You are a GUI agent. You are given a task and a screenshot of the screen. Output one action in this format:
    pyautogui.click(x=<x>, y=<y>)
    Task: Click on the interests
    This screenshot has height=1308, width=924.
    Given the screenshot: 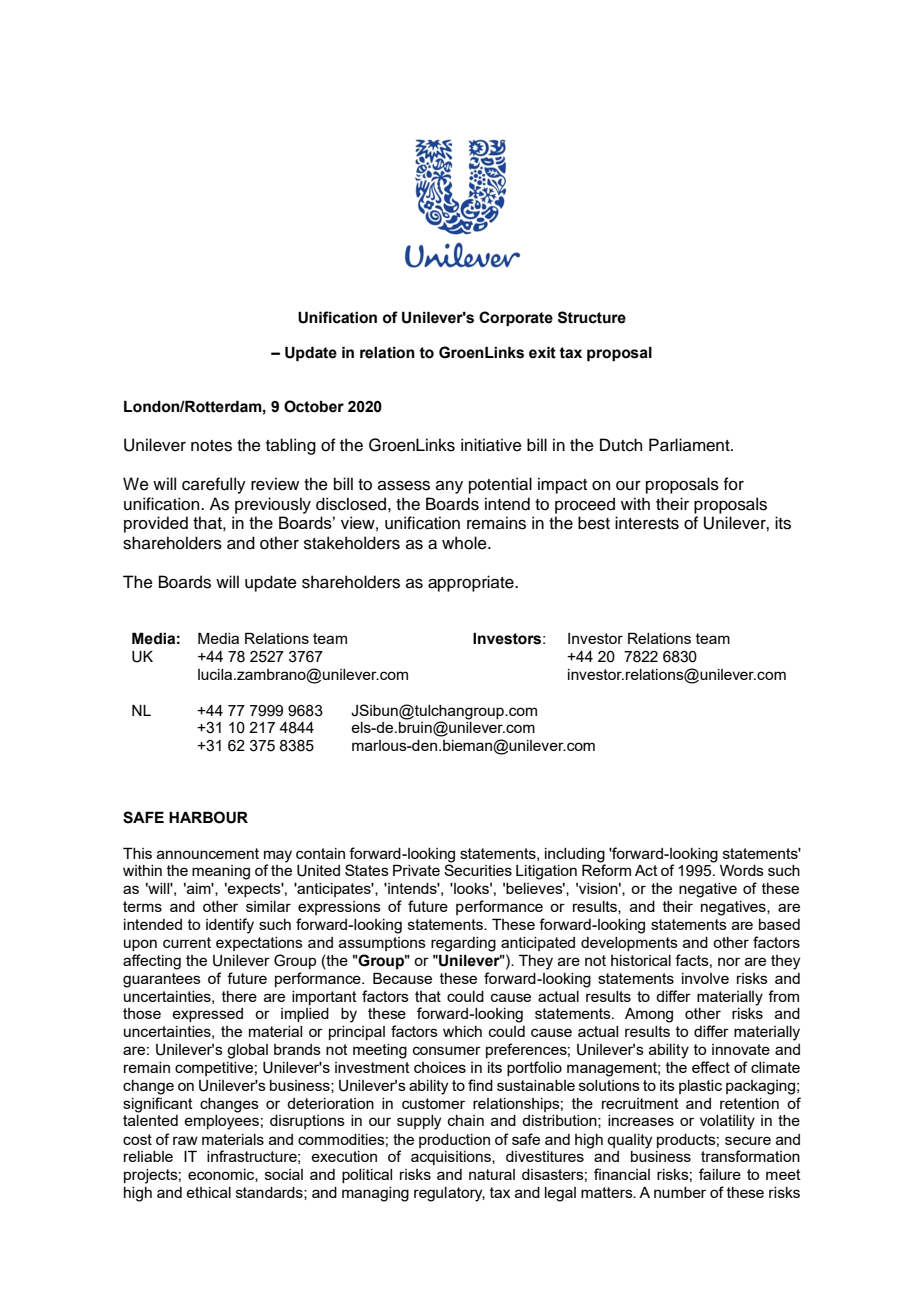 What is the action you would take?
    pyautogui.click(x=647, y=523)
